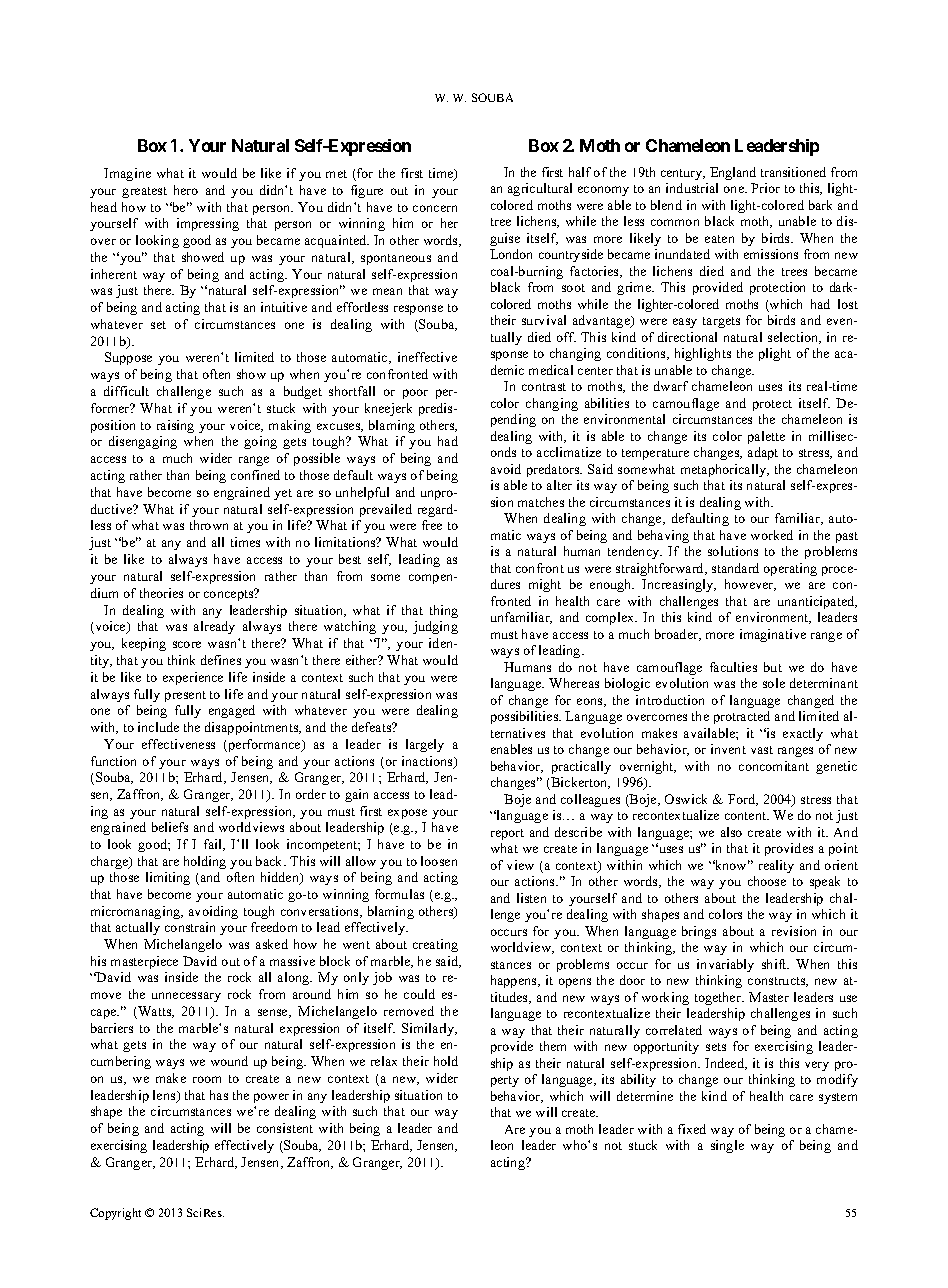  What do you see at coordinates (384, 1061) in the screenshot?
I see `relax` at bounding box center [384, 1061].
